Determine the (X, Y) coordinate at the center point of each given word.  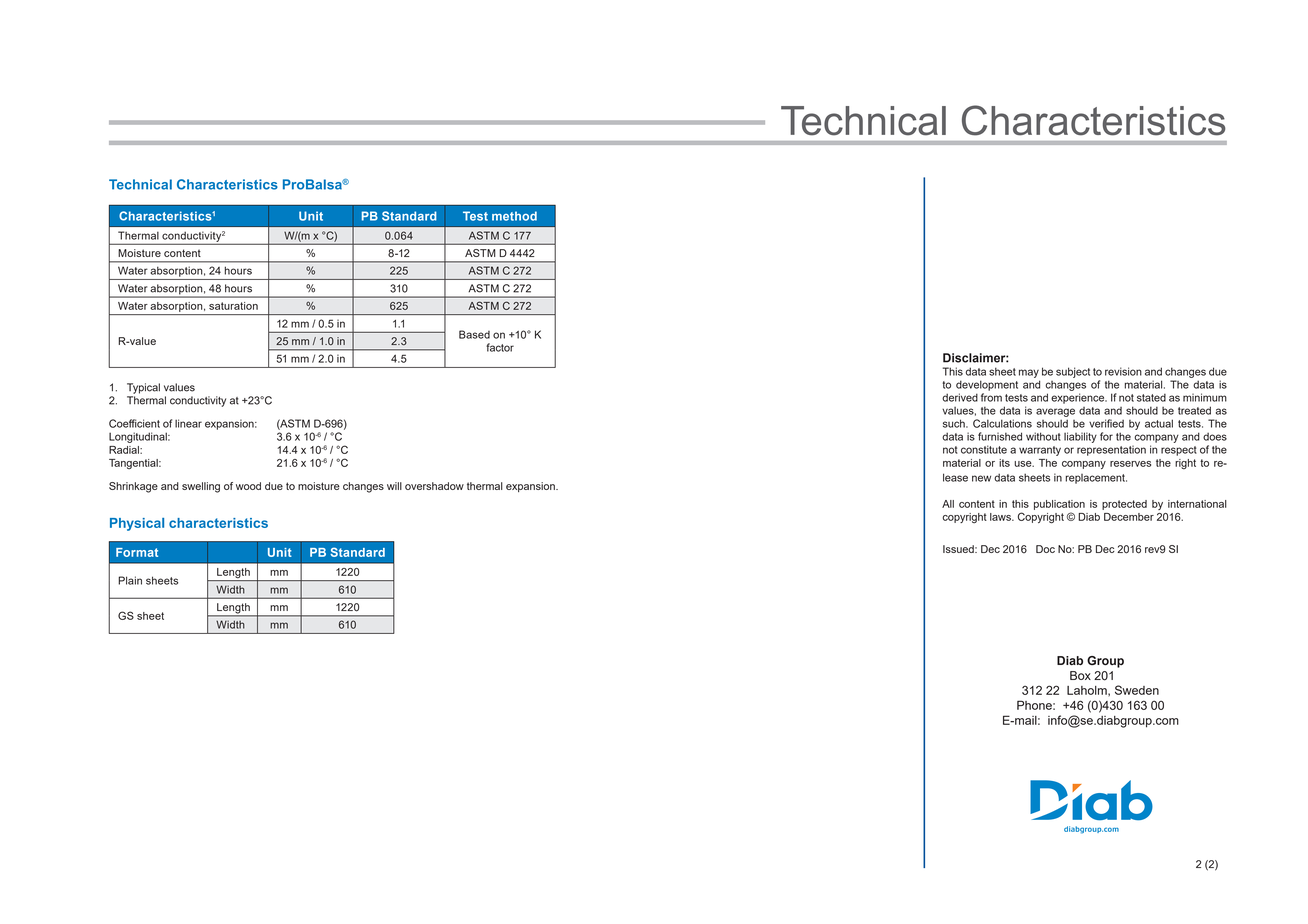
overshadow (434, 486)
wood (248, 486)
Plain (130, 580)
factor (500, 347)
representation (1111, 450)
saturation (233, 306)
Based (474, 334)
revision (1123, 371)
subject (1073, 372)
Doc (1045, 549)
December (1129, 517)
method (514, 216)
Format (137, 552)
